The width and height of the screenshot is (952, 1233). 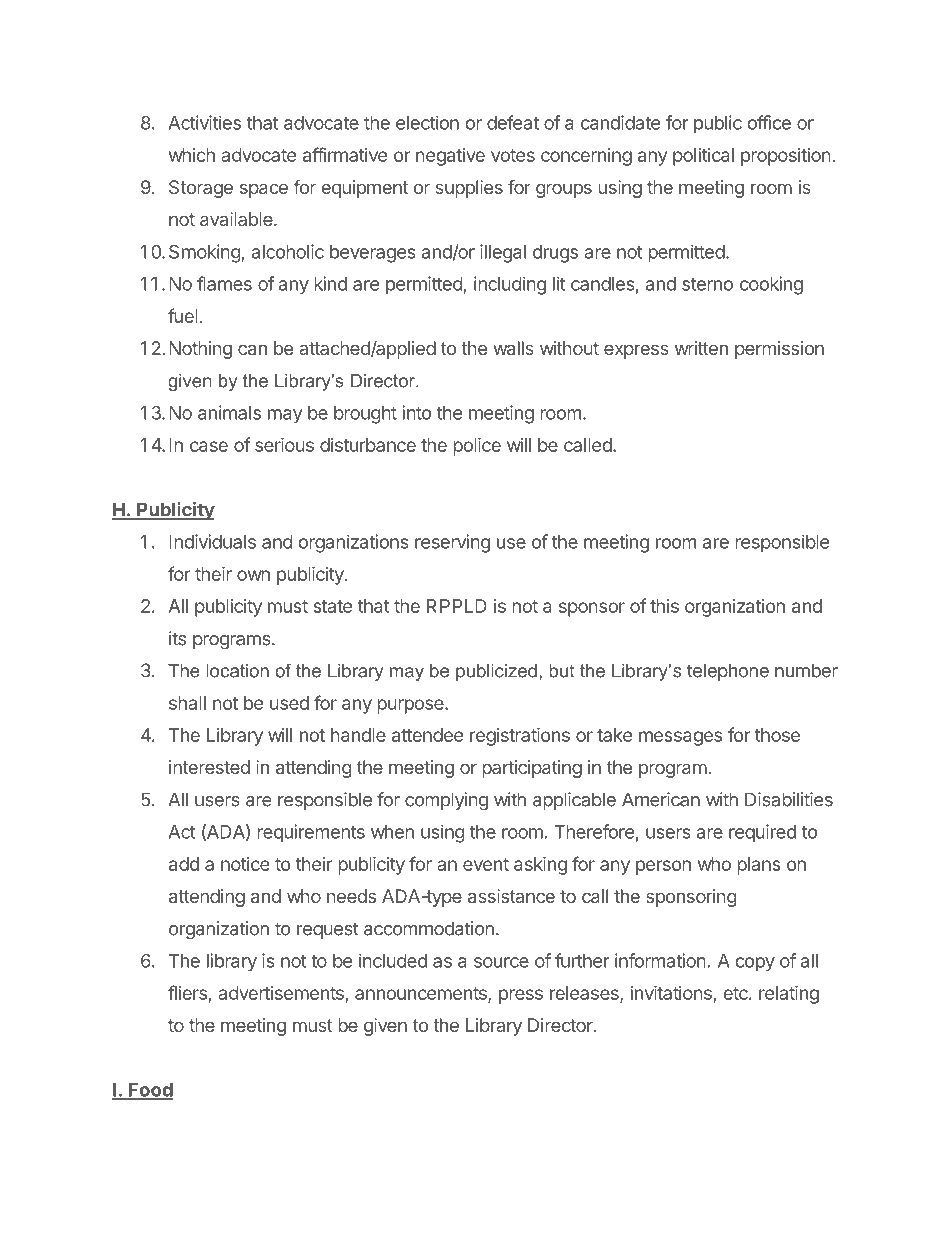 What do you see at coordinates (205, 122) in the screenshot?
I see `Activities` at bounding box center [205, 122].
